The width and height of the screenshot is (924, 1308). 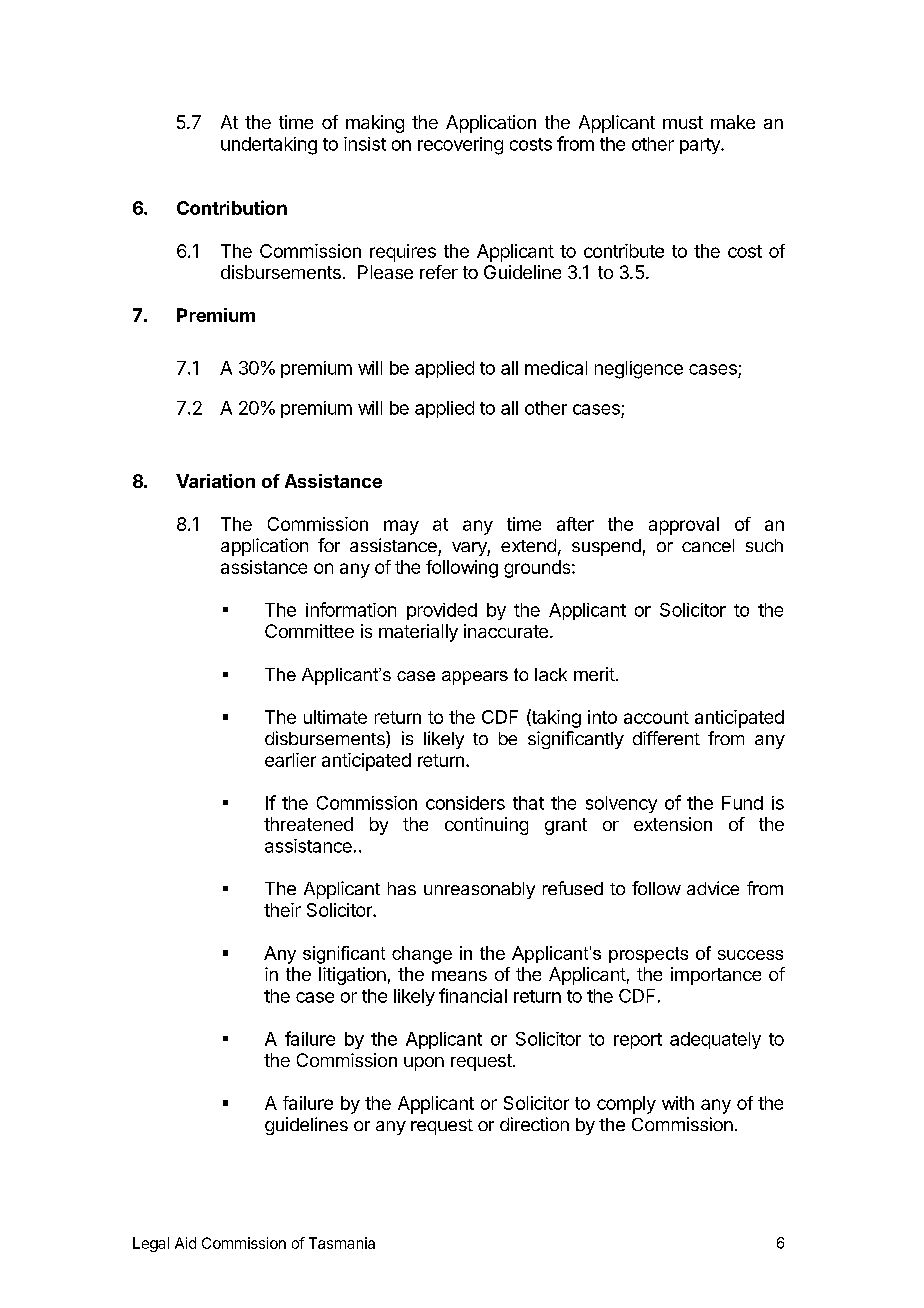 I want to click on Variation, so click(x=215, y=481).
